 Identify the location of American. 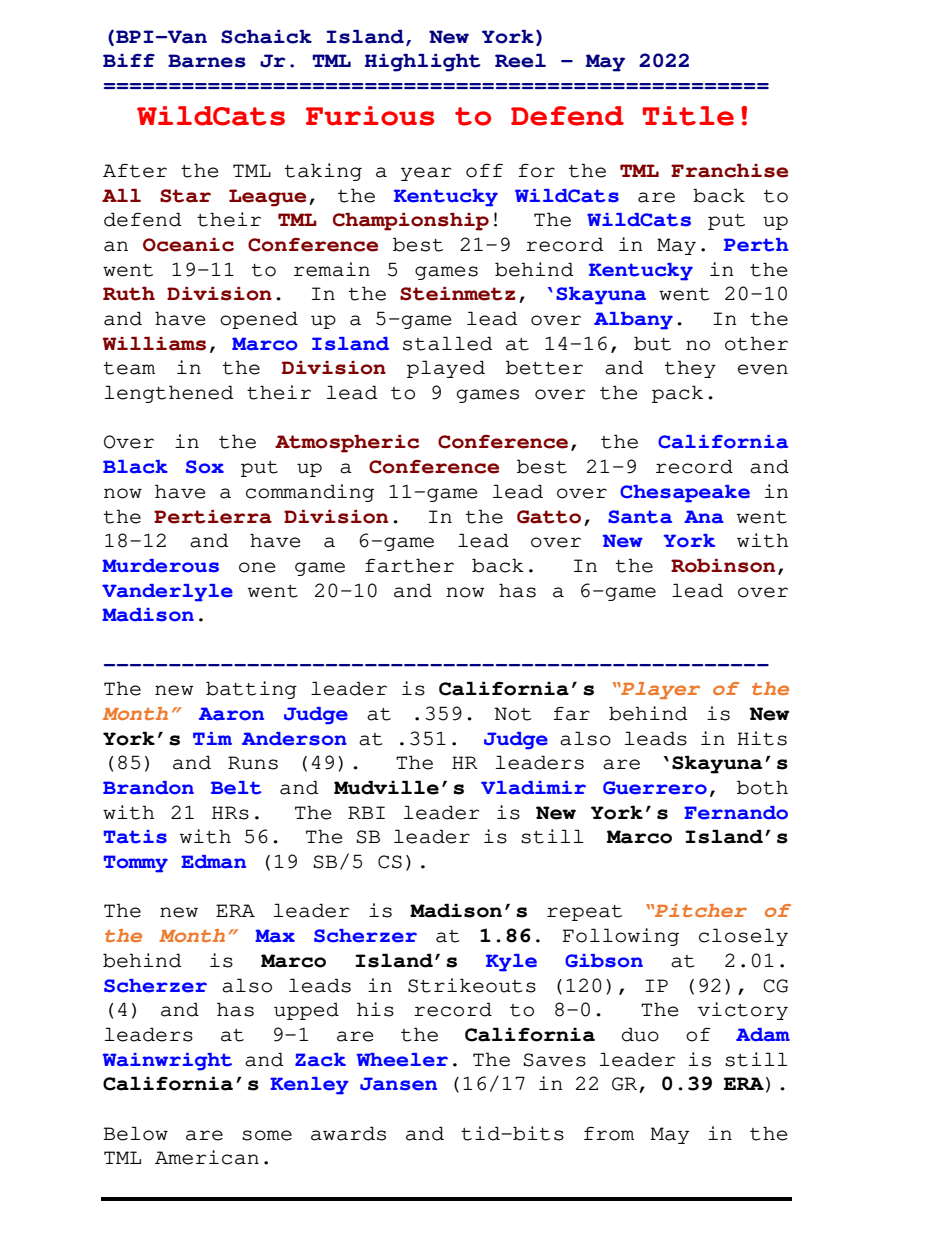
(207, 1157).
